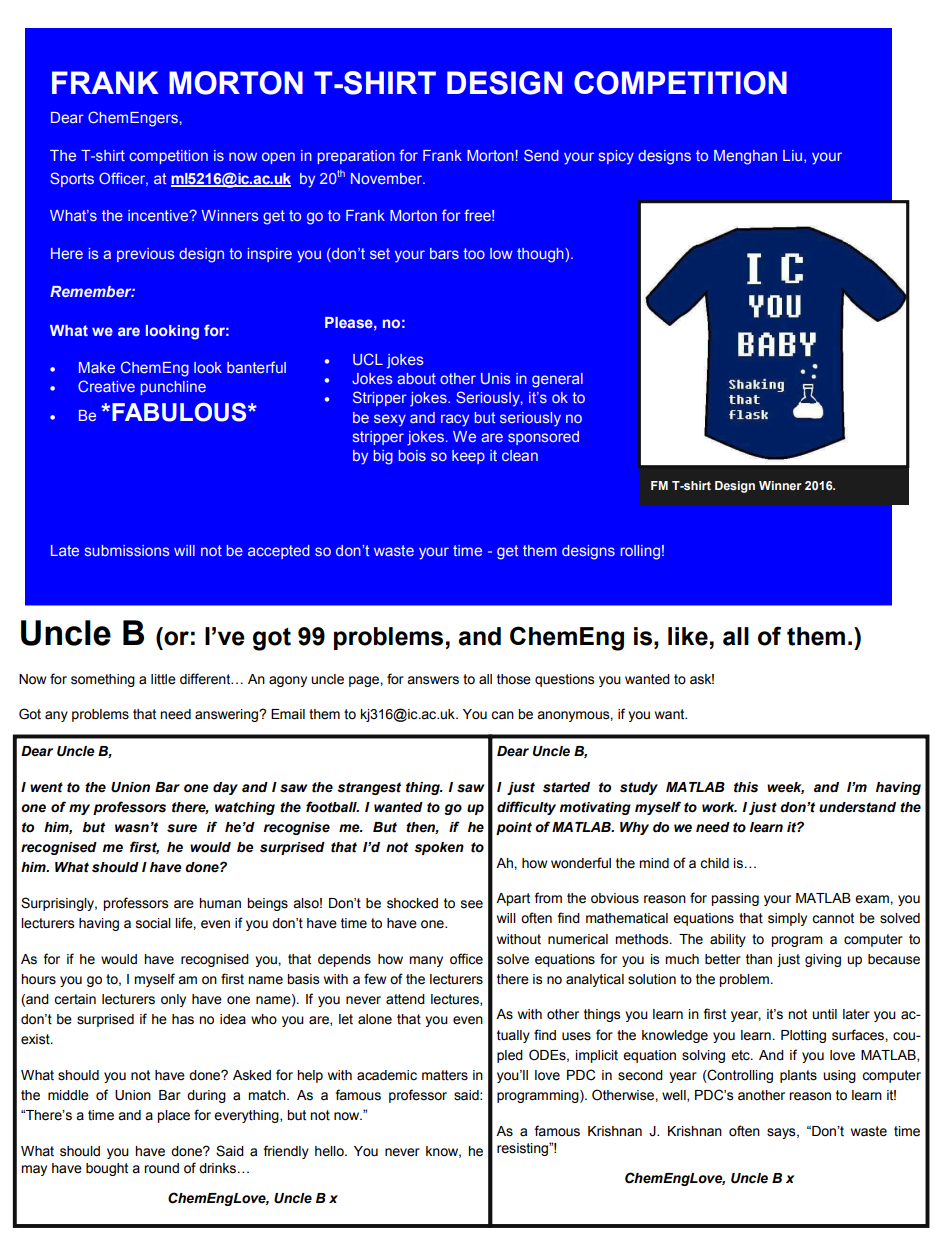  What do you see at coordinates (180, 412) in the screenshot?
I see `FABULOUS` at bounding box center [180, 412].
